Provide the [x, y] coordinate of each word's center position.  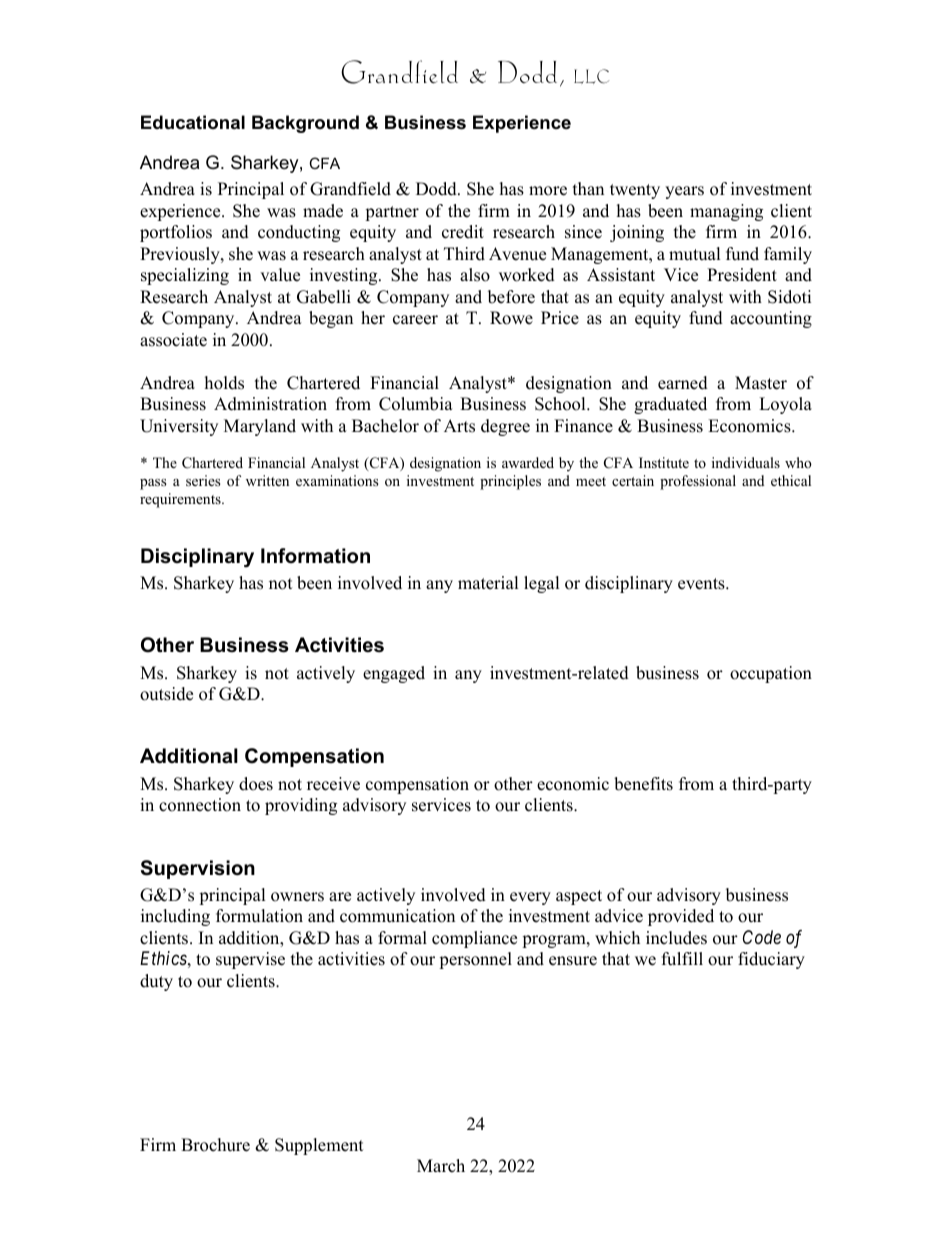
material [488, 583]
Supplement [319, 1146]
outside [166, 694]
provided [681, 917]
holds [224, 383]
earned [683, 383]
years [684, 192]
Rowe [511, 318]
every [530, 898]
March [441, 1166]
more [548, 191]
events [702, 584]
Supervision [198, 869]
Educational [193, 122]
